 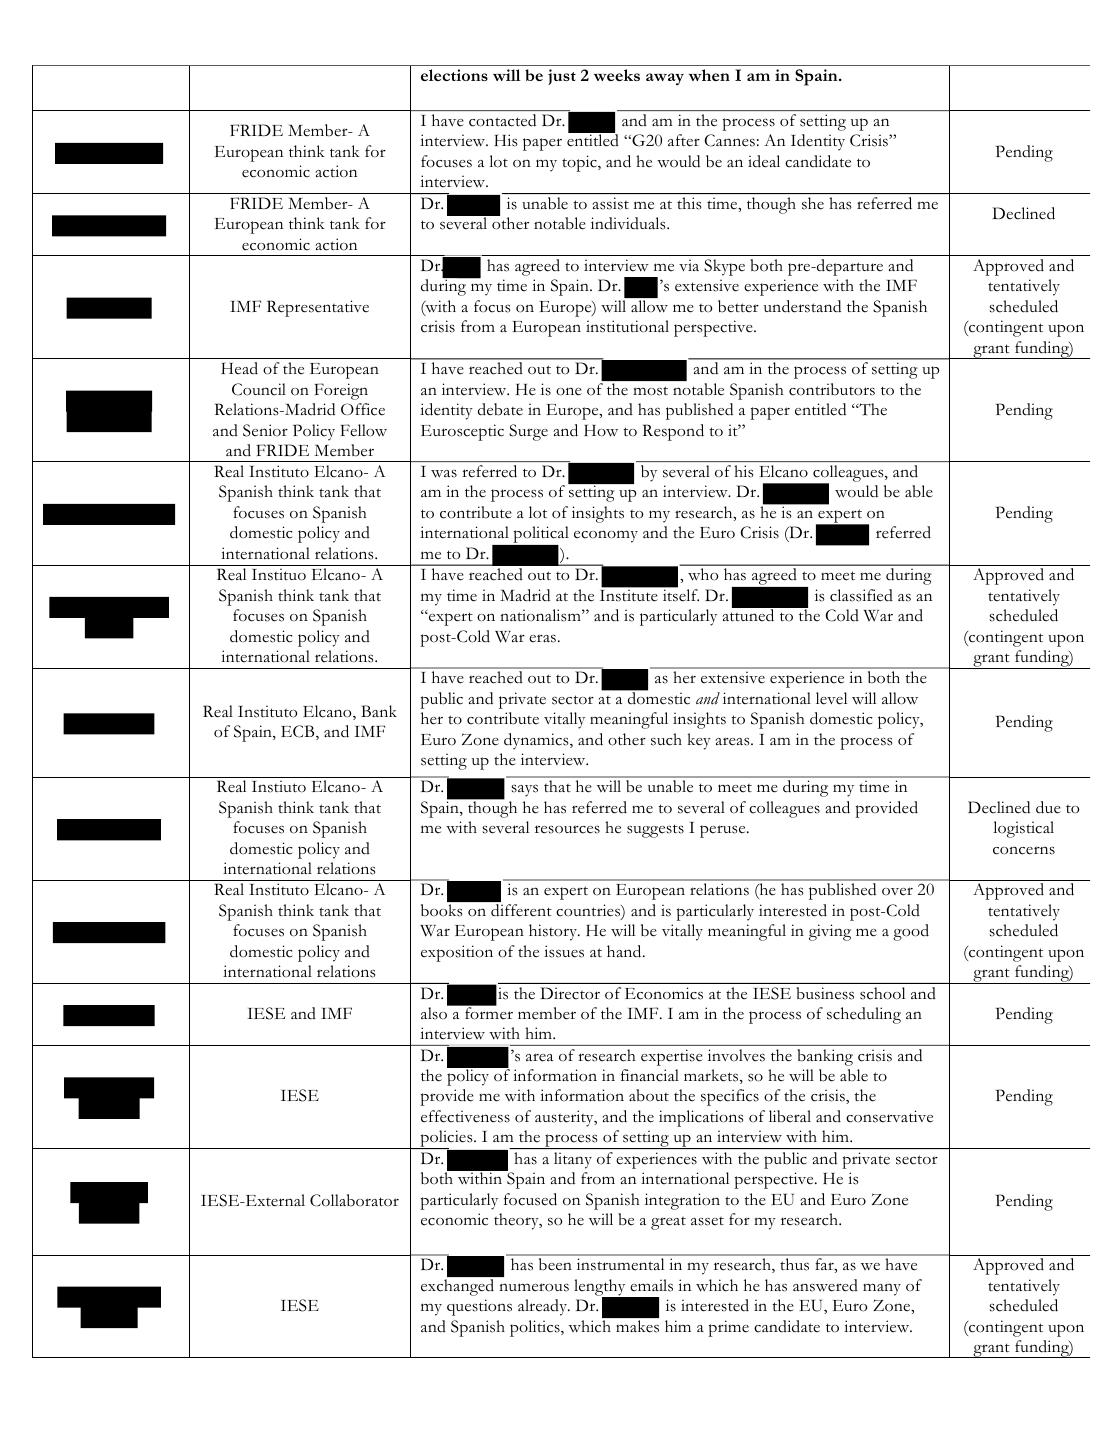 What do you see at coordinates (764, 161) in the document?
I see `ideal` at bounding box center [764, 161].
